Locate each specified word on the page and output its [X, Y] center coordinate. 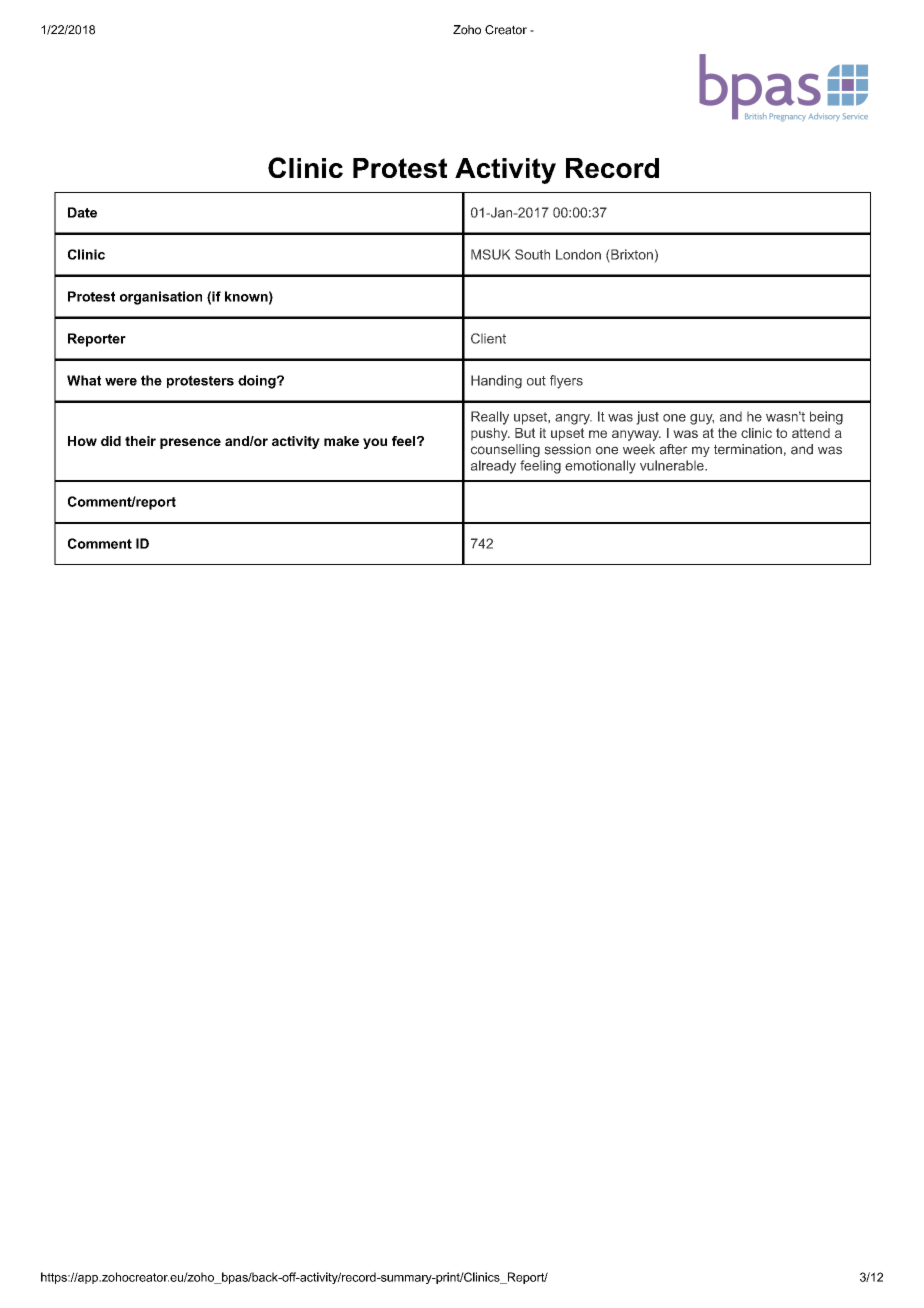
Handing [496, 382]
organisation [161, 298]
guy [702, 419]
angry [573, 419]
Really [490, 418]
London [578, 254]
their [140, 441]
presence [190, 443]
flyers [566, 382]
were [121, 382]
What [84, 380]
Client [488, 338]
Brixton [631, 255]
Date [82, 212]
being [826, 418]
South [532, 254]
